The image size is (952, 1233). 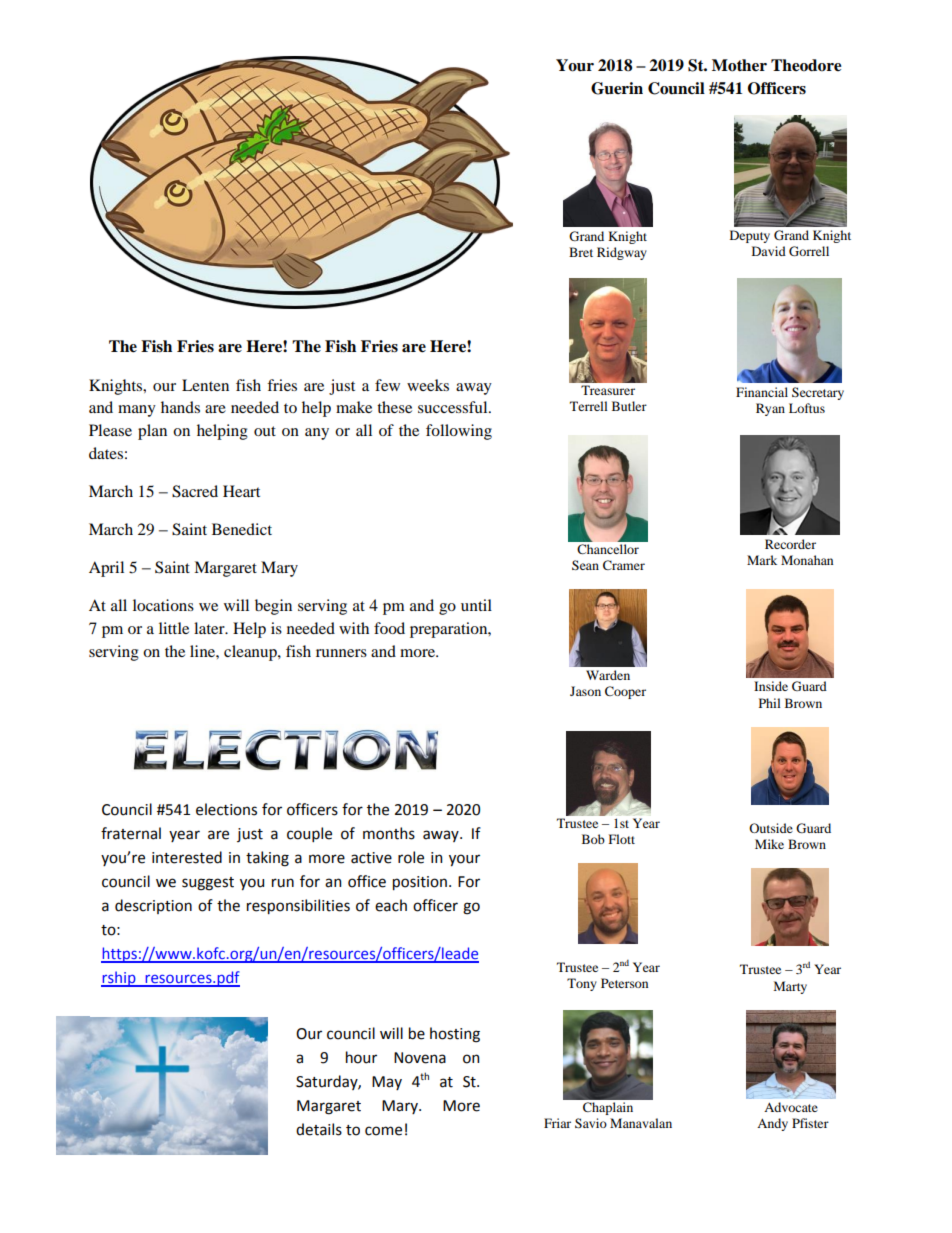 What do you see at coordinates (772, 1124) in the image?
I see `Andy` at bounding box center [772, 1124].
